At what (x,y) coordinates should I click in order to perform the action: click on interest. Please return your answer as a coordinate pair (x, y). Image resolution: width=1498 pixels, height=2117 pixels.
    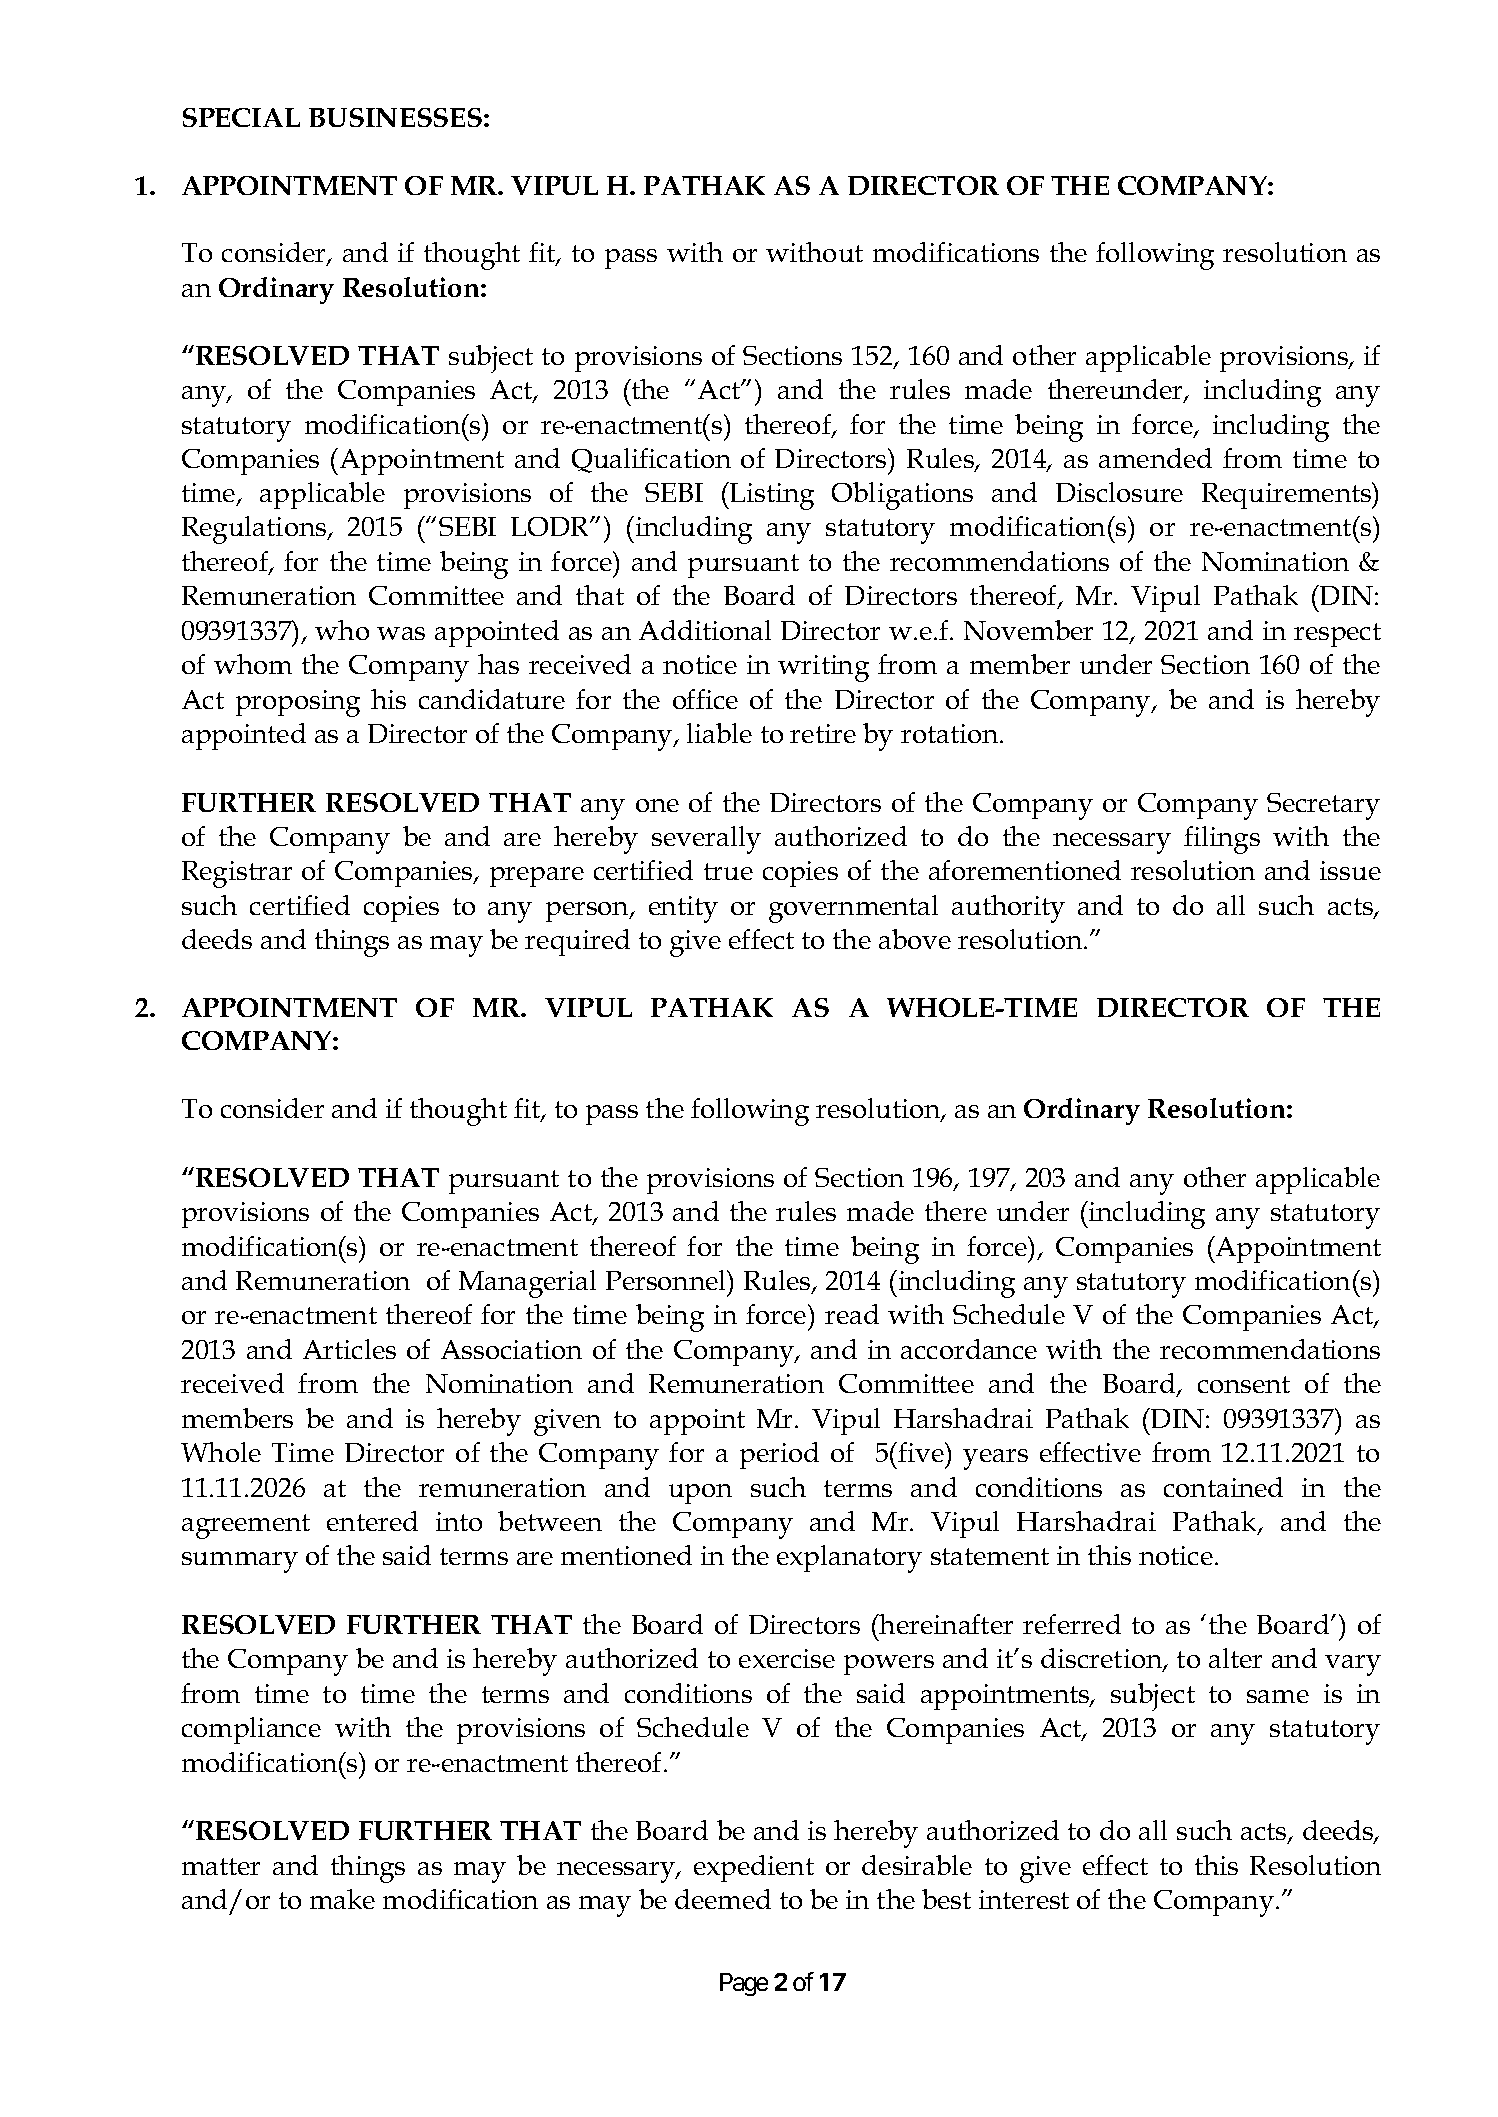
    Looking at the image, I should click on (1024, 1899).
